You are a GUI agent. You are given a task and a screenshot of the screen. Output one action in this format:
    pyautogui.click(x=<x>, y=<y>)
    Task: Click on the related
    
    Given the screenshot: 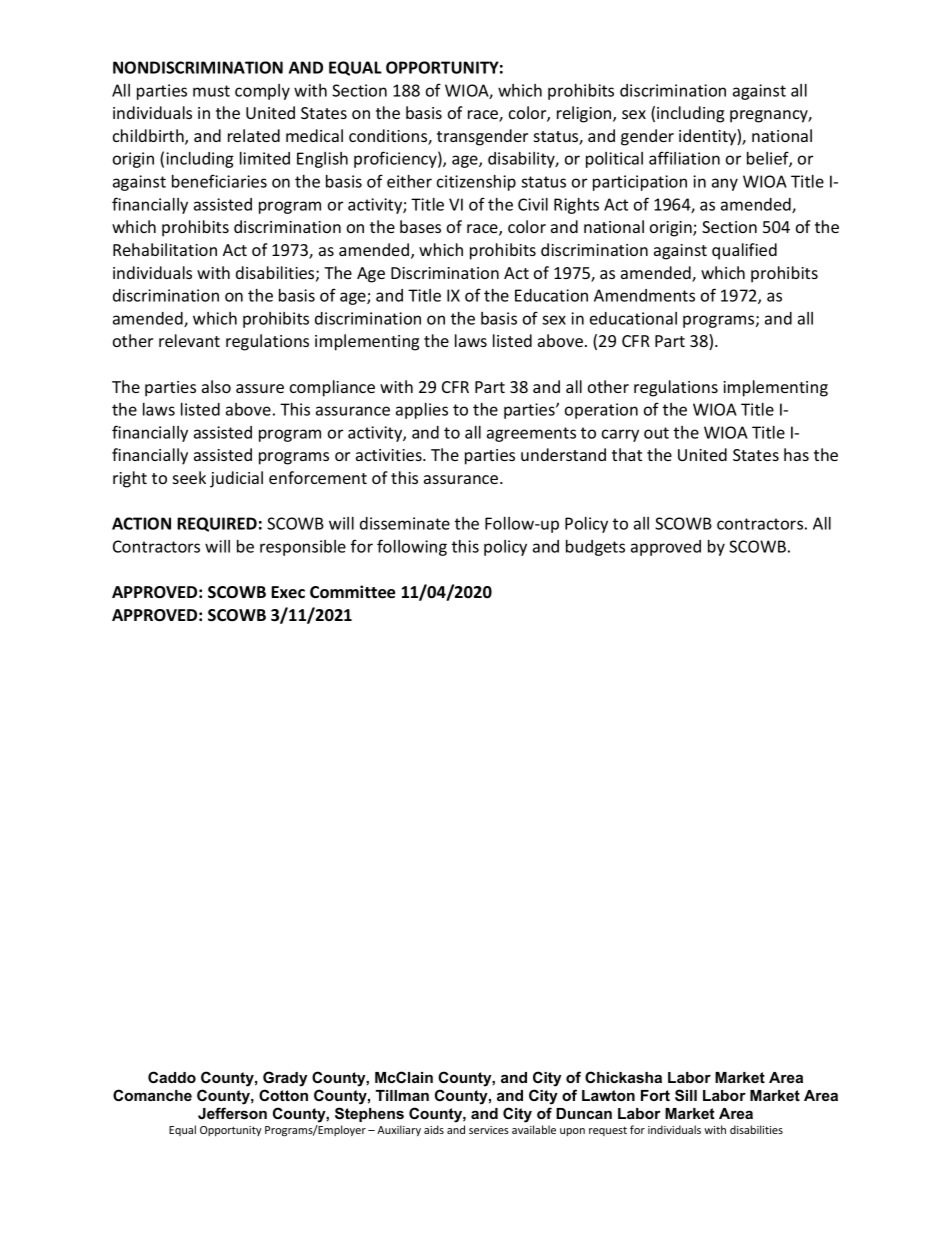 What is the action you would take?
    pyautogui.click(x=254, y=135)
